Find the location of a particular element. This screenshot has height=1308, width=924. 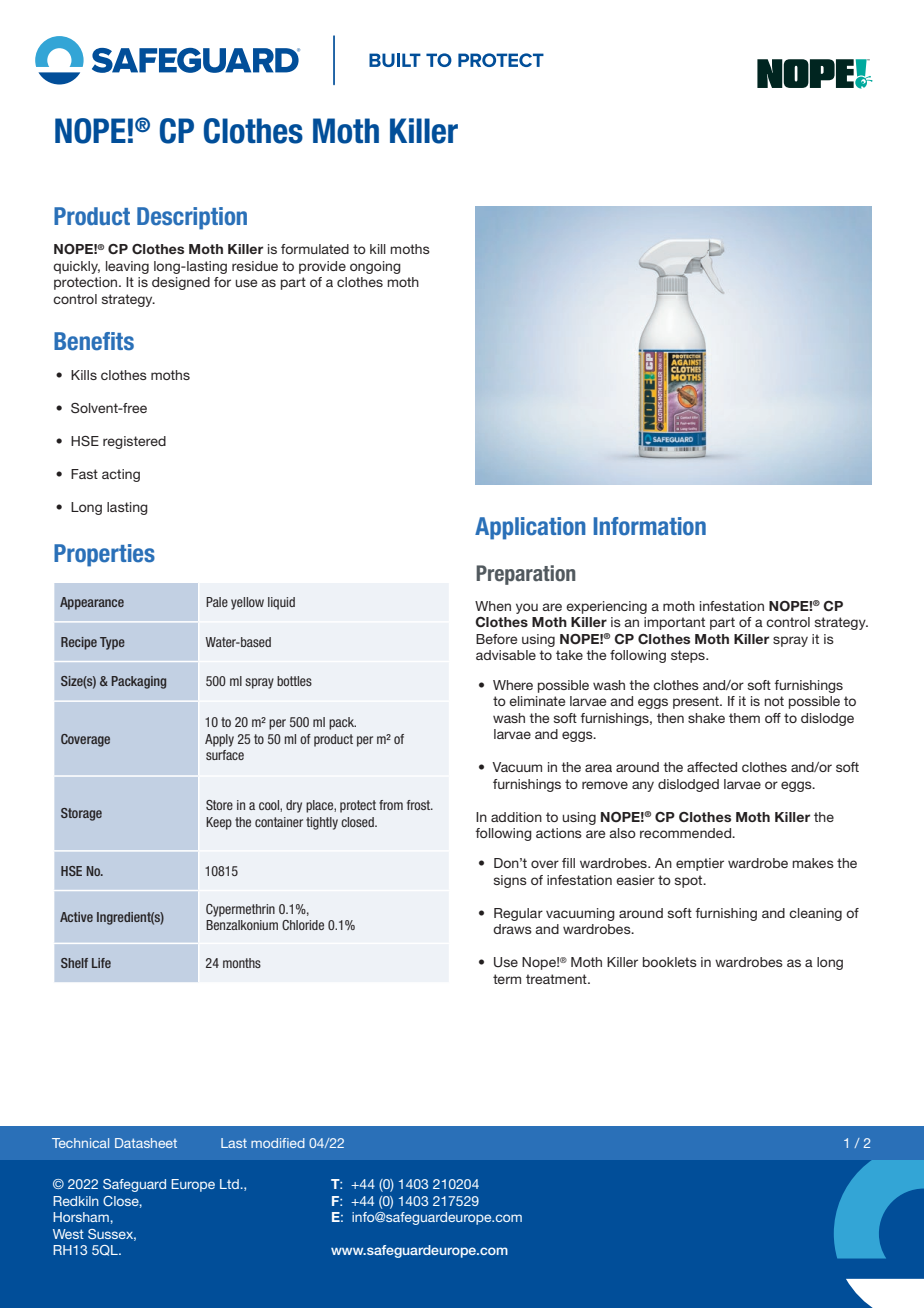

Ltd is located at coordinates (229, 1184).
